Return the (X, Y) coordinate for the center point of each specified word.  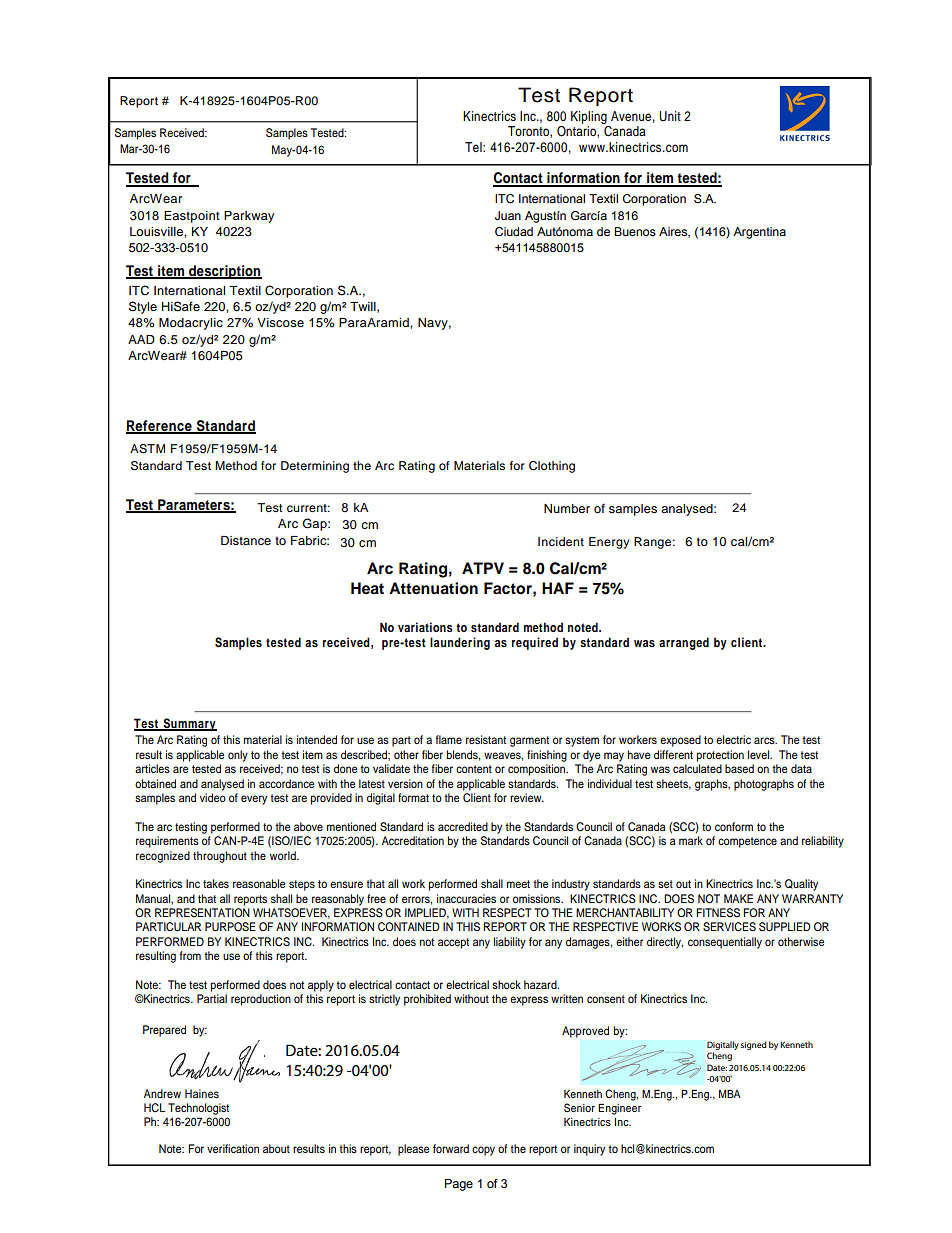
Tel (474, 147)
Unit (670, 116)
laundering (460, 643)
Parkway (249, 217)
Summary (189, 724)
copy (483, 1151)
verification (233, 1148)
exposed (680, 741)
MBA (730, 1094)
